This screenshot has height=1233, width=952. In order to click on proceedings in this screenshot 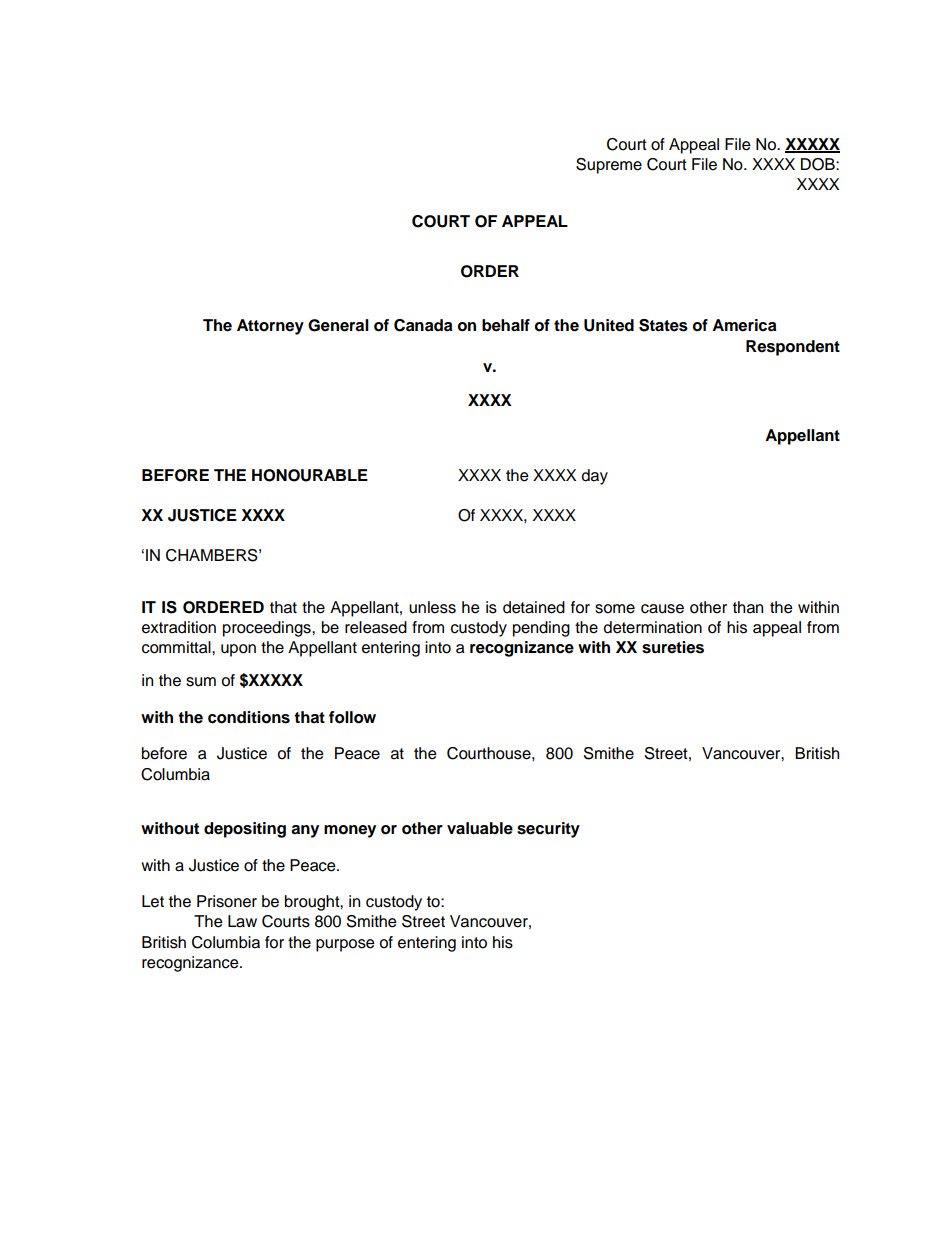, I will do `click(268, 629)`.
